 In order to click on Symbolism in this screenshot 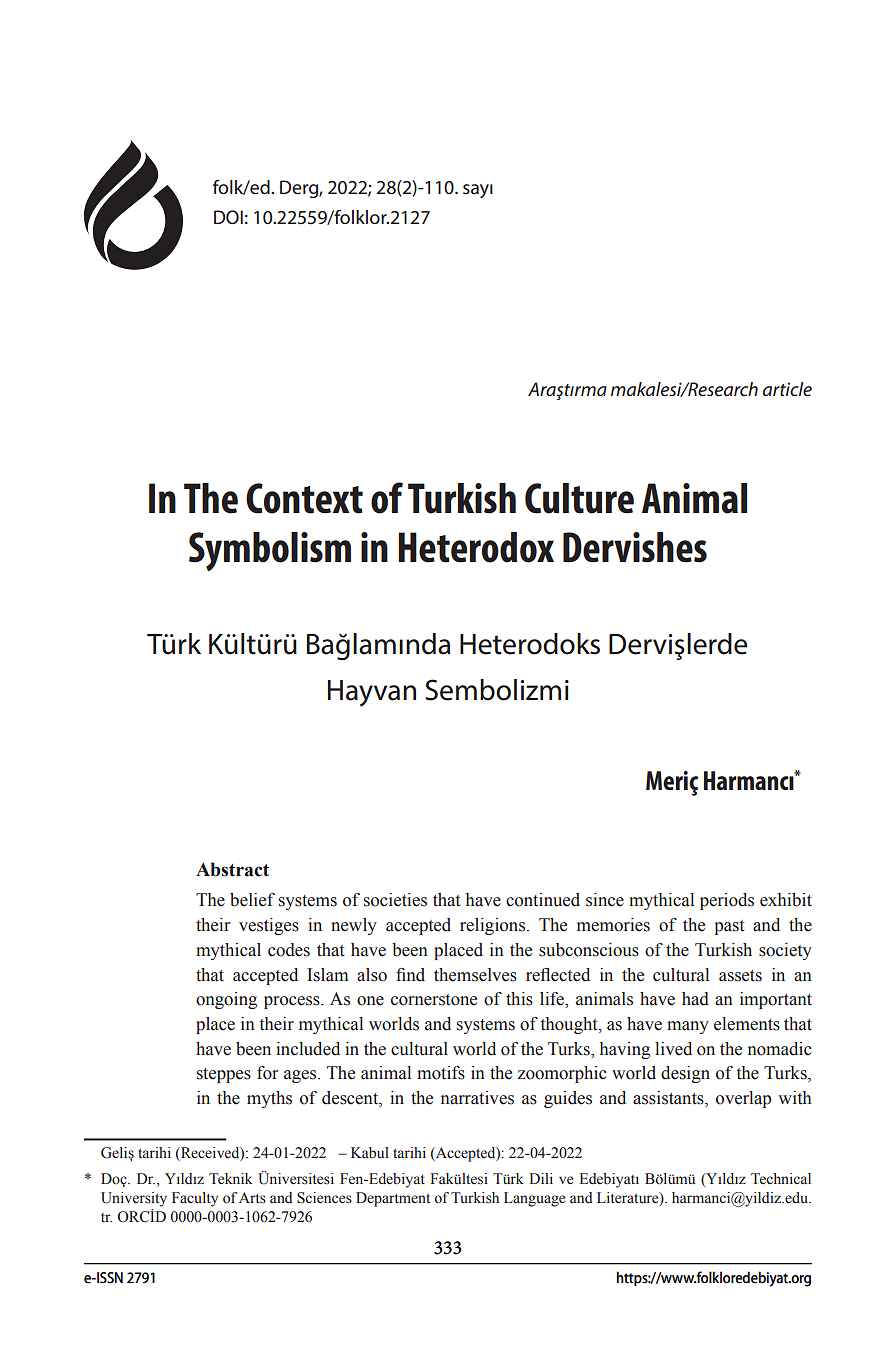, I will do `click(270, 551)`.
